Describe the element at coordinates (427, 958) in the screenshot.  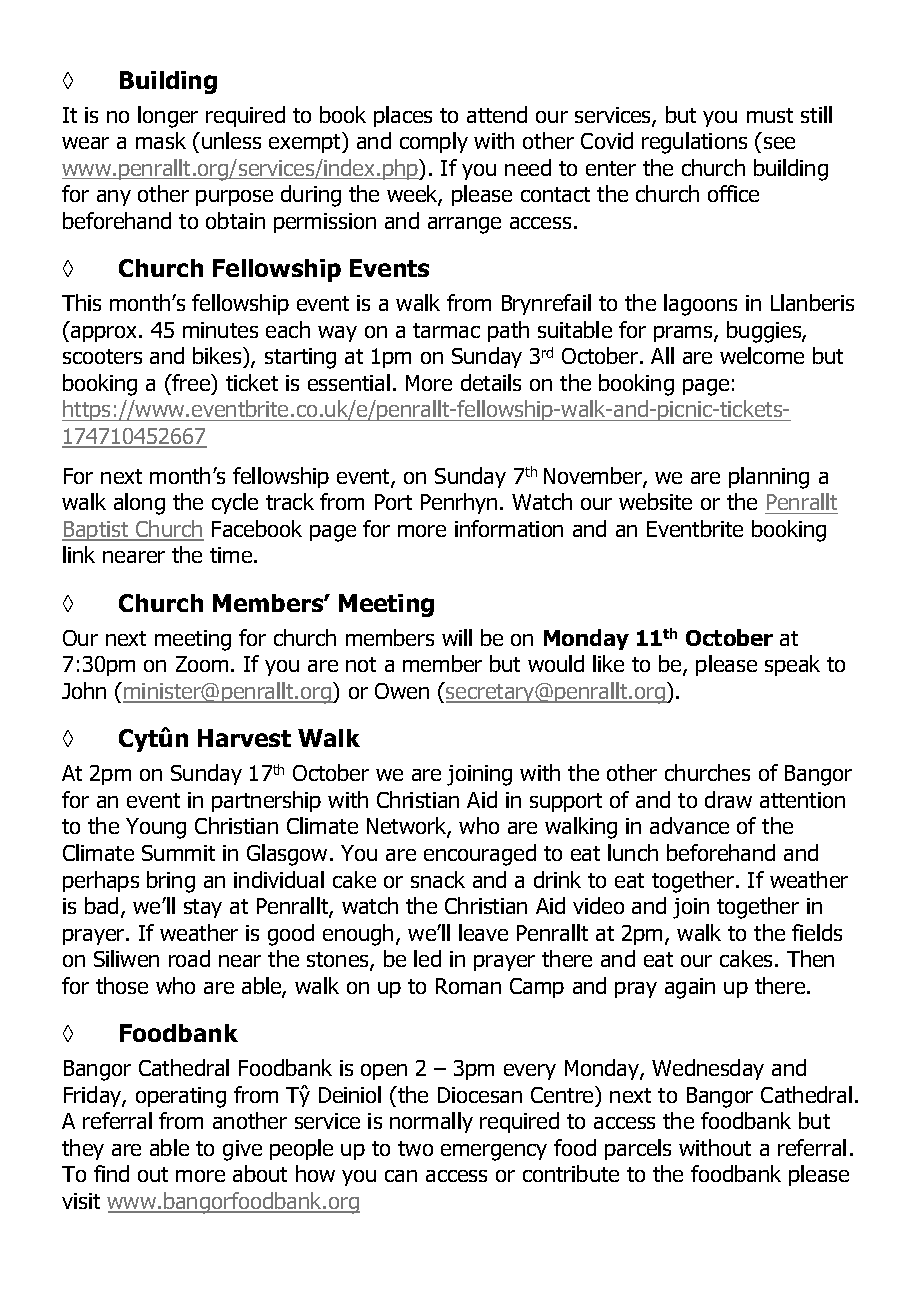
I see `led` at that location.
